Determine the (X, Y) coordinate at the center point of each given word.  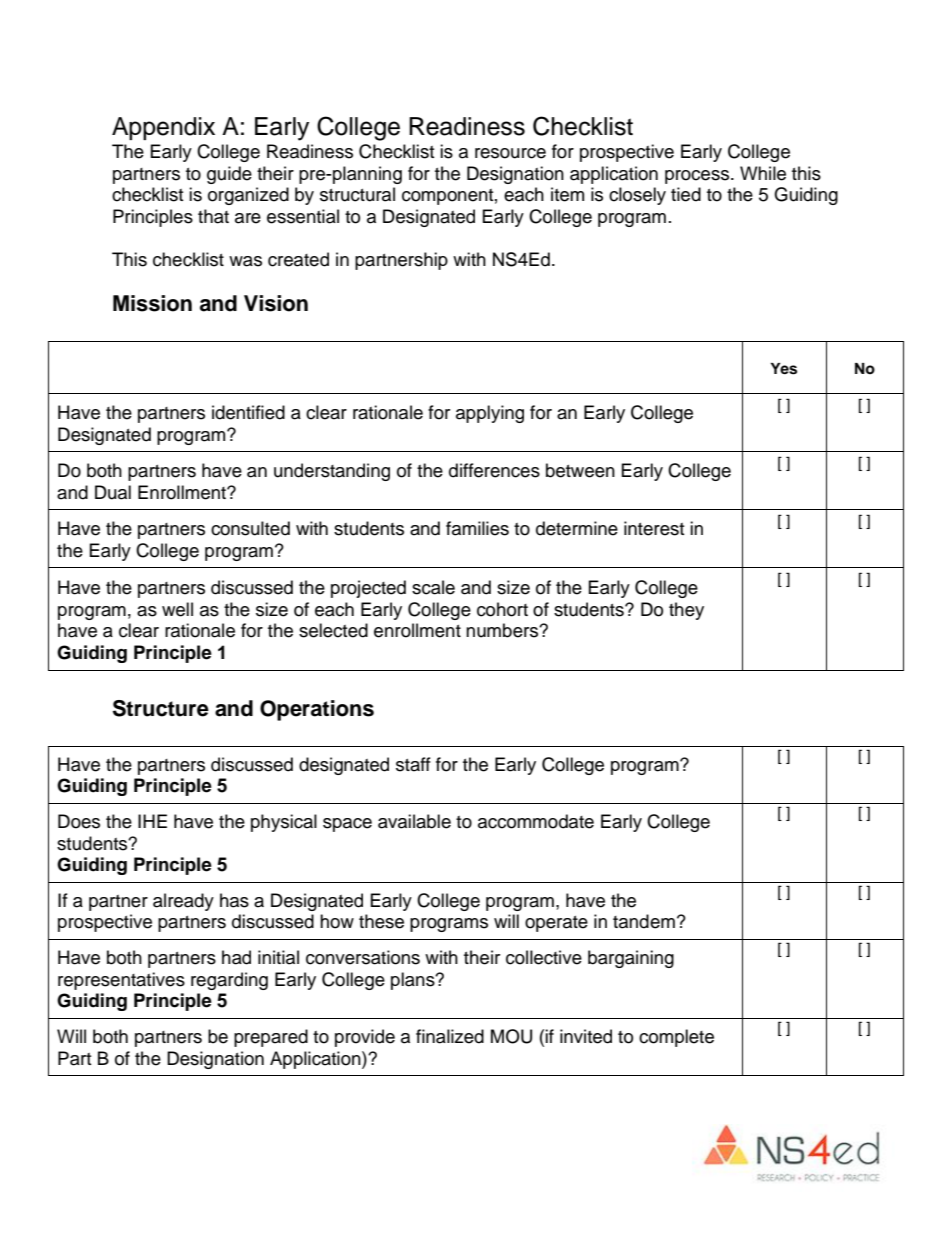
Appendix (163, 128)
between (580, 470)
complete (676, 1038)
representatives (121, 981)
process (698, 177)
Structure (161, 708)
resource (510, 153)
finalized (450, 1036)
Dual (113, 492)
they (686, 611)
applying (490, 414)
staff (413, 764)
